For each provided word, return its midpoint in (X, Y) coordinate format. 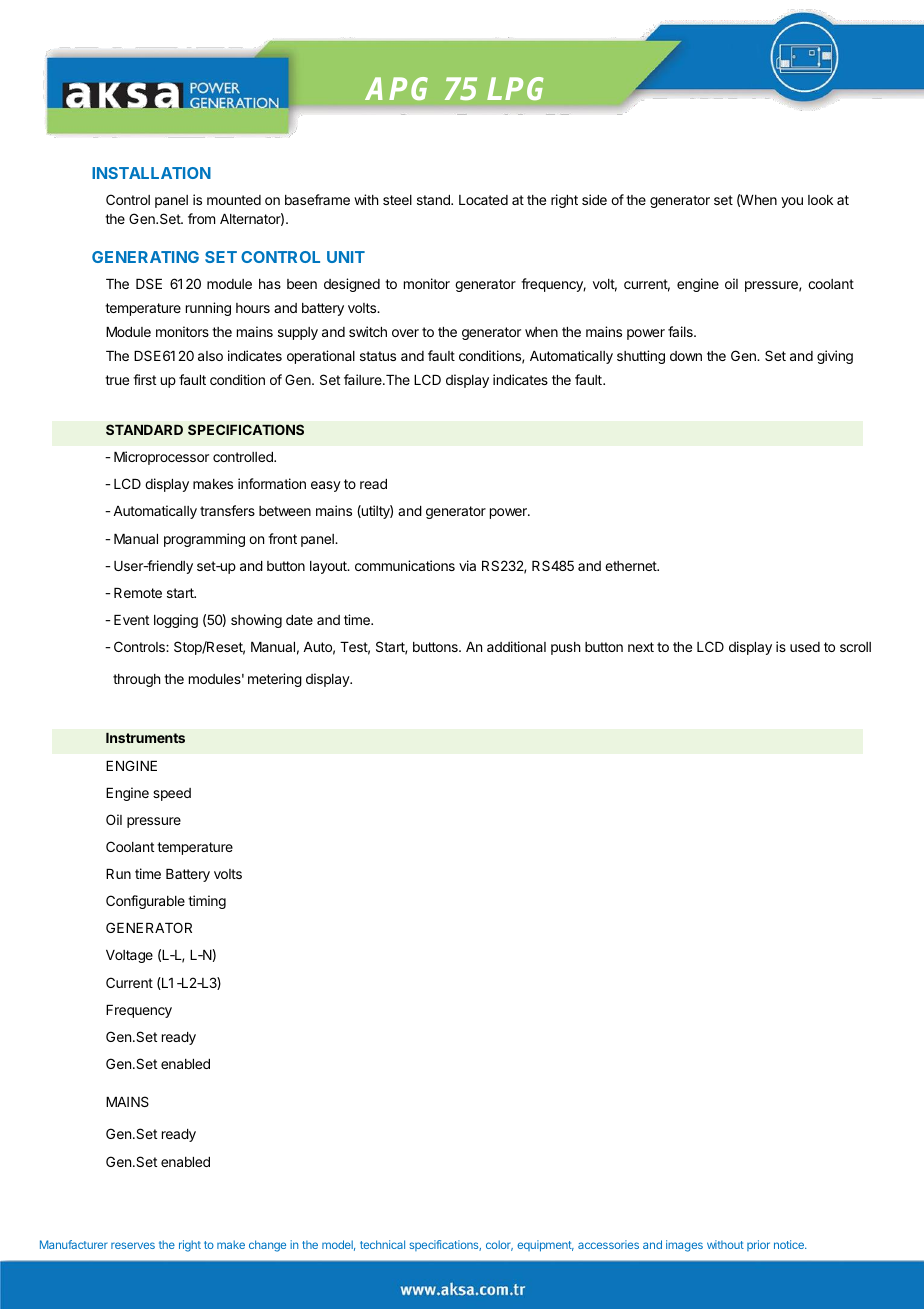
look (820, 200)
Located (483, 200)
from (201, 218)
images (684, 1246)
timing (207, 902)
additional (516, 646)
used (805, 647)
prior (758, 1245)
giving (835, 357)
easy (326, 486)
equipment (545, 1246)
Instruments (145, 738)
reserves (133, 1245)
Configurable (145, 902)
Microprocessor (161, 458)
